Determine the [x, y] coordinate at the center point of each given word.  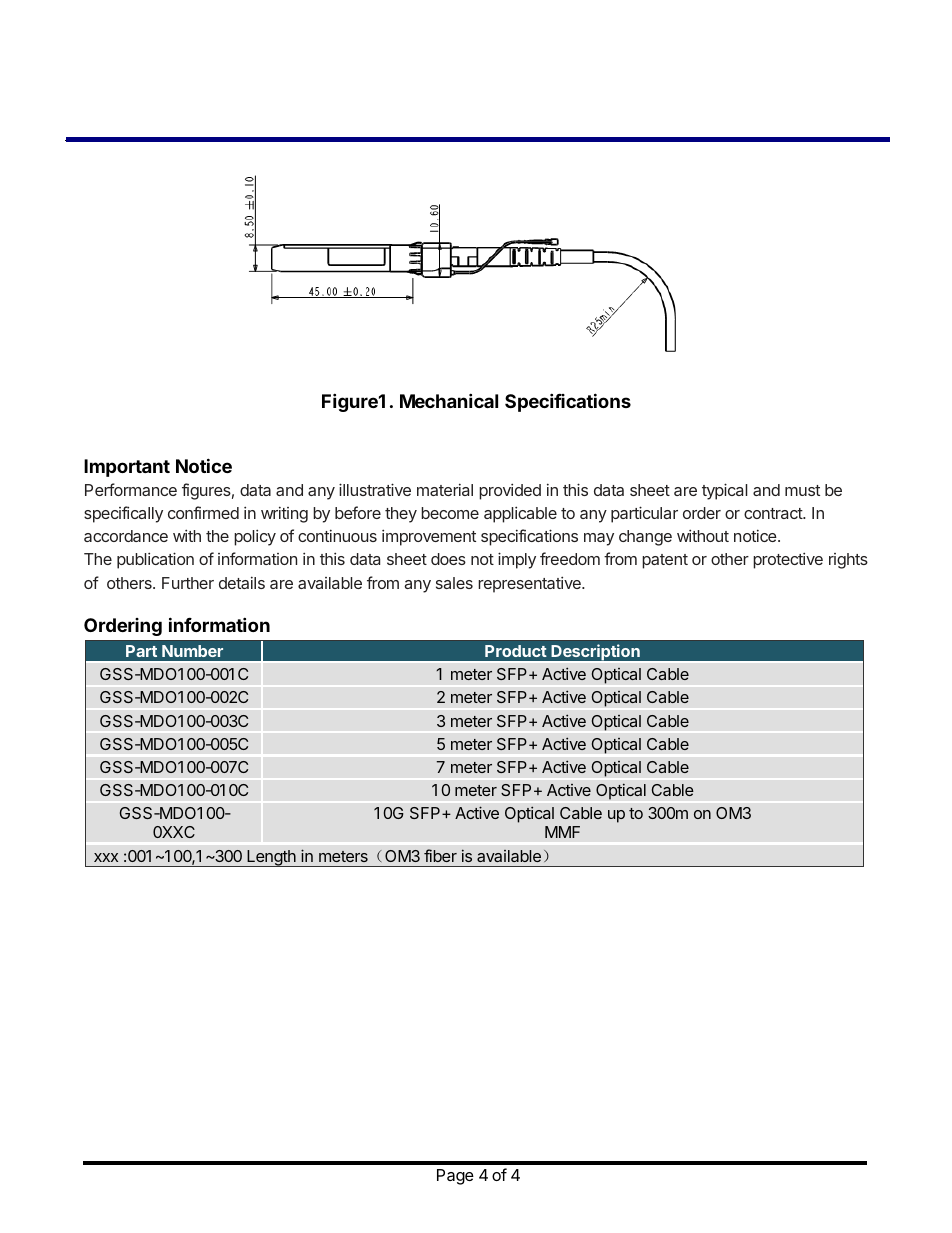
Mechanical [449, 400]
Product [516, 651]
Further [188, 583]
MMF [562, 832]
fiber [440, 855]
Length [271, 858]
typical [724, 491]
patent [665, 561]
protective [788, 560]
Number [192, 651]
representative [530, 584]
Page [455, 1177]
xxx [106, 857]
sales [454, 583]
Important [127, 468]
